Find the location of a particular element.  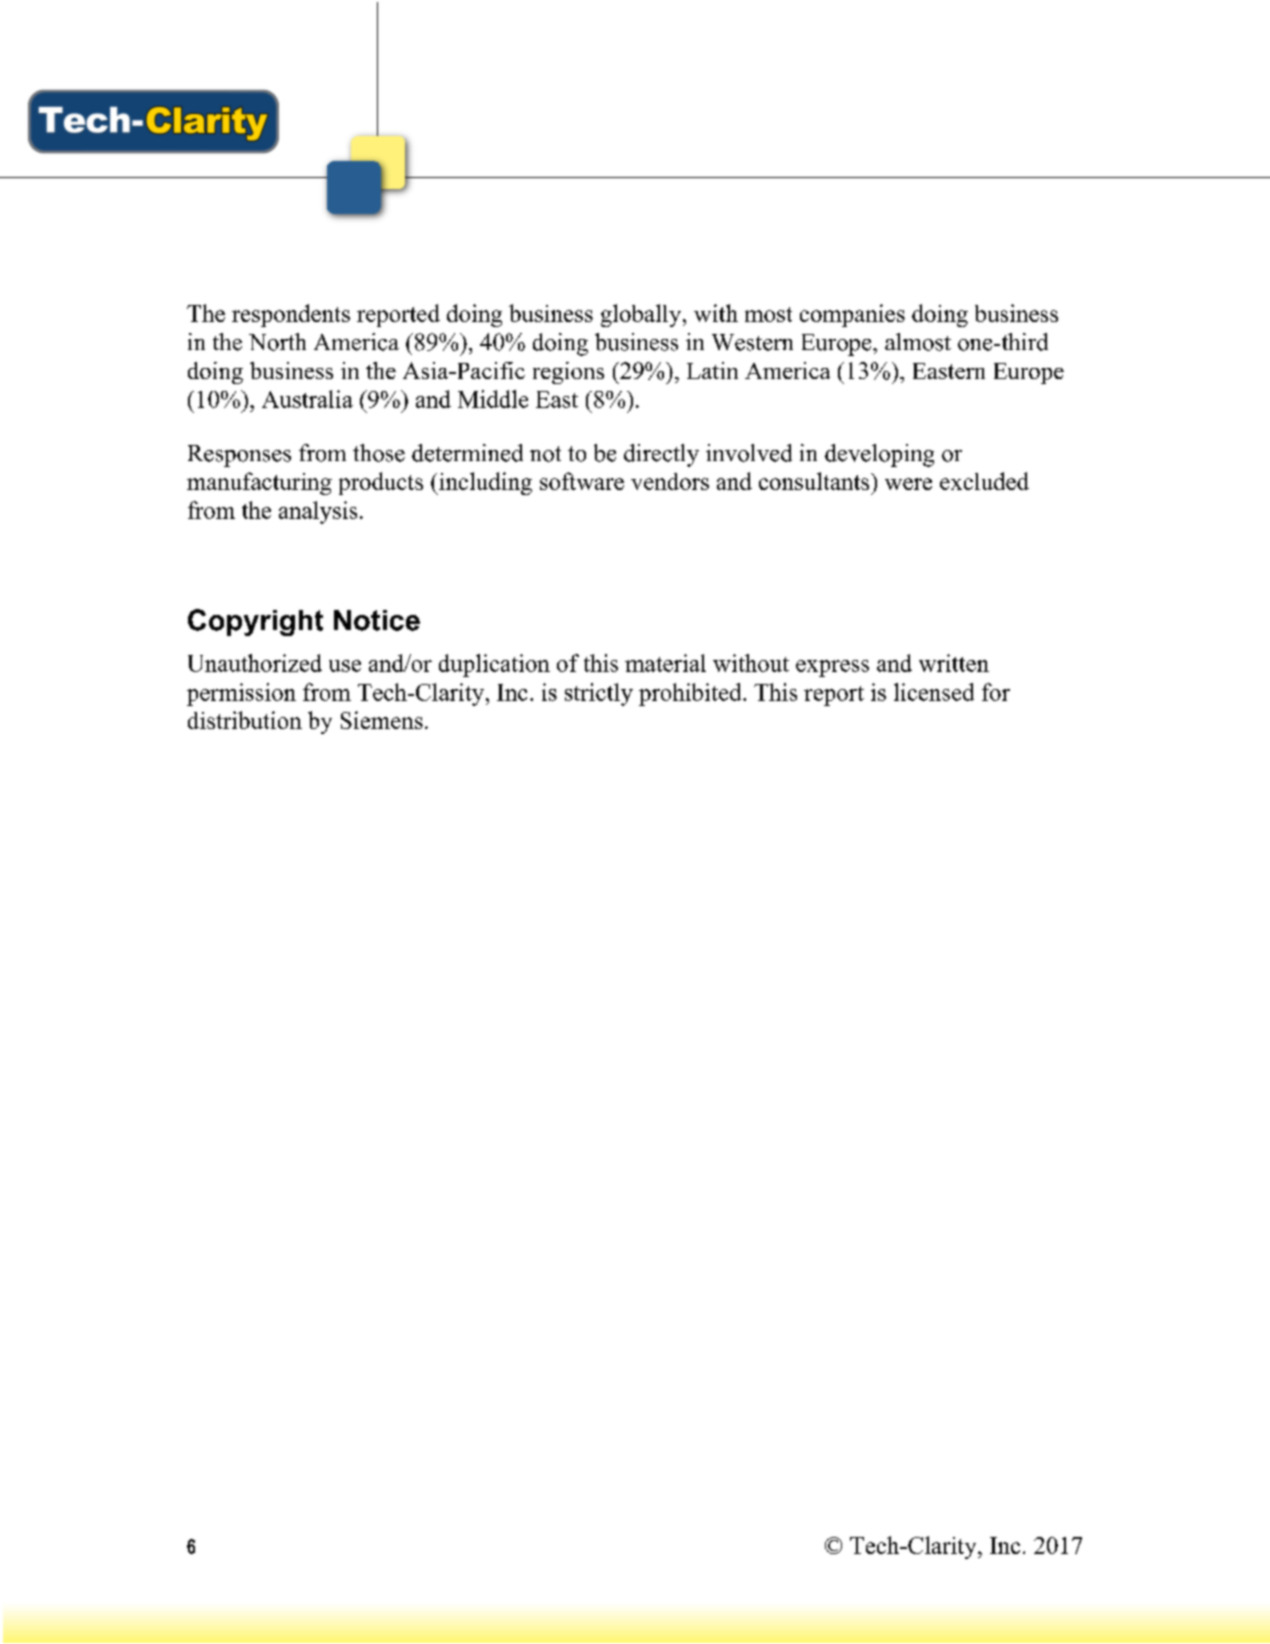

analysis is located at coordinates (318, 512).
